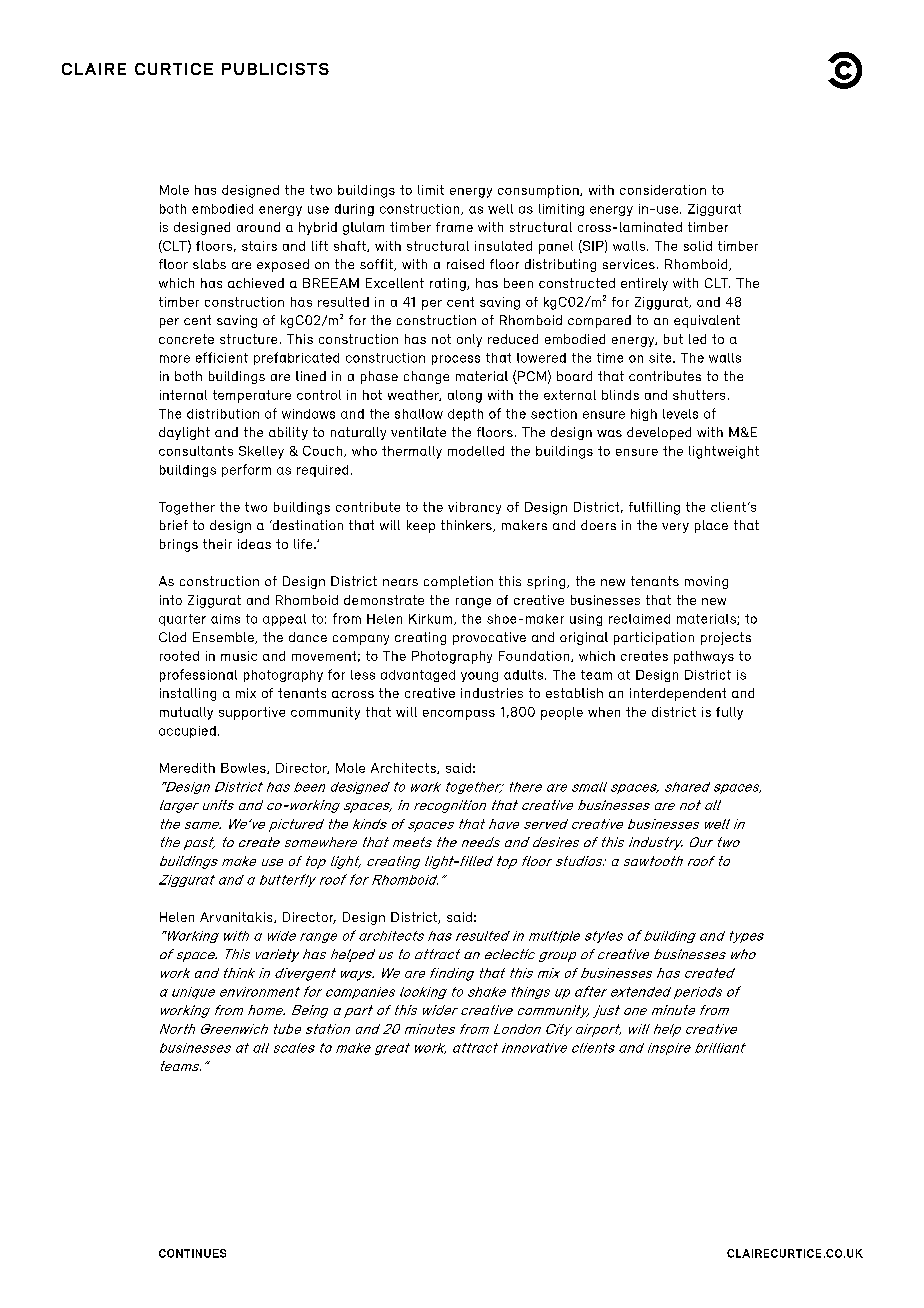 This screenshot has height=1308, width=924. I want to click on reclaimed, so click(639, 619).
